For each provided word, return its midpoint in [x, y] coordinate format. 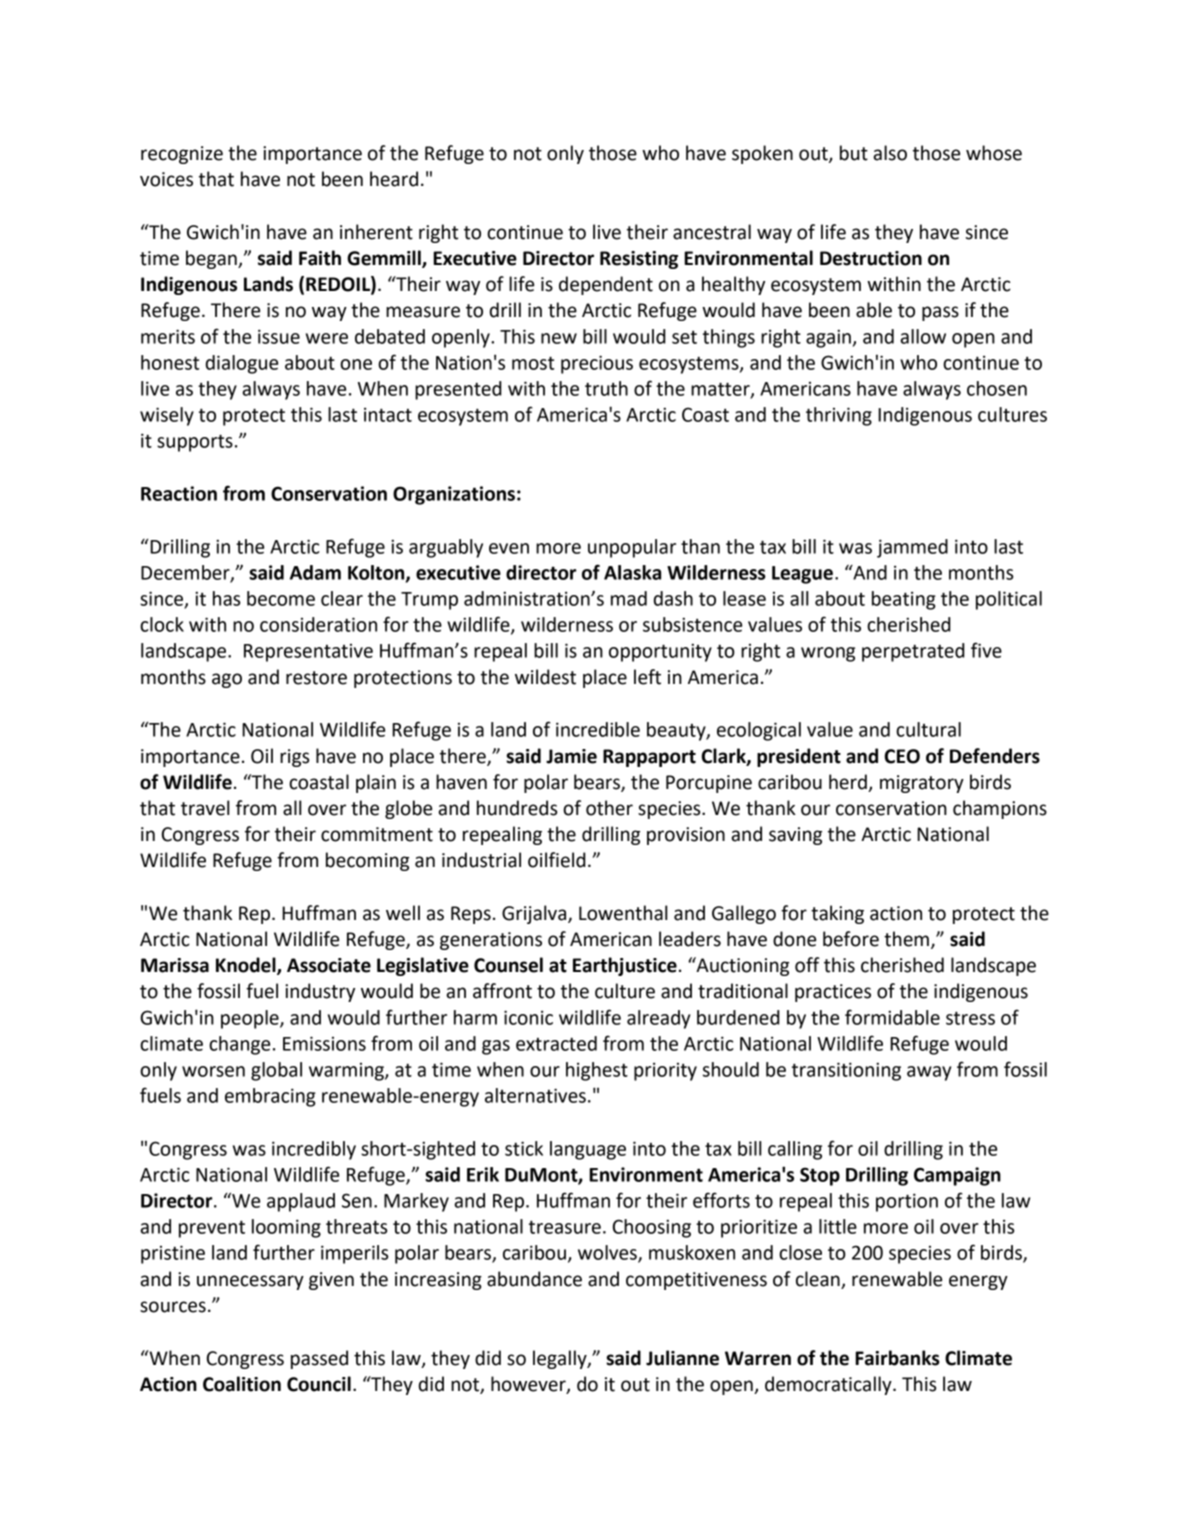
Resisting [639, 260]
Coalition [242, 1384]
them [906, 939]
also [890, 153]
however [529, 1385]
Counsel [508, 965]
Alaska [632, 572]
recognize [182, 155]
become [281, 598]
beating [904, 600]
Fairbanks [897, 1358]
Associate [329, 965]
